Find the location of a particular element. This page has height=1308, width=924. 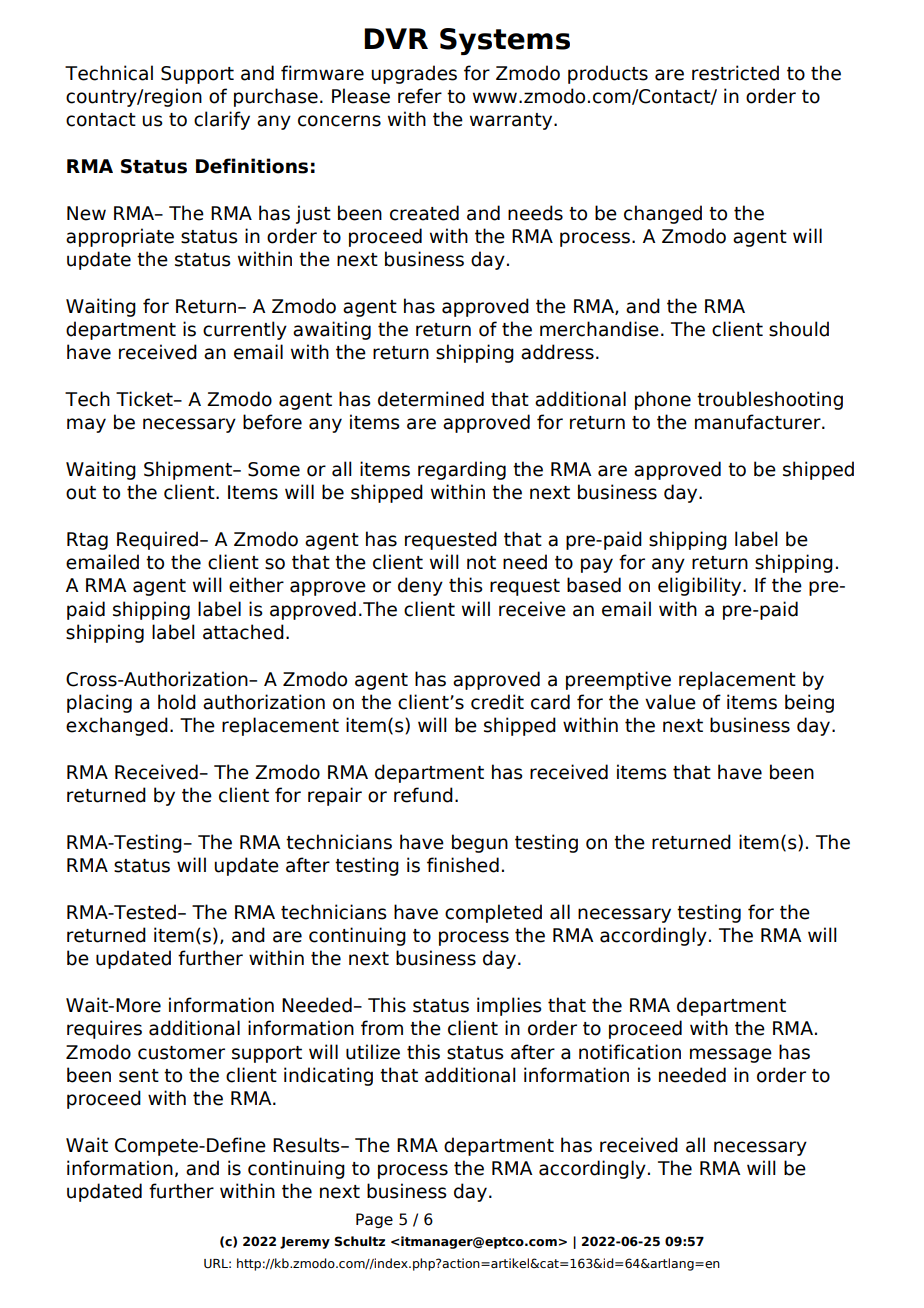

manufacturer is located at coordinates (759, 422).
